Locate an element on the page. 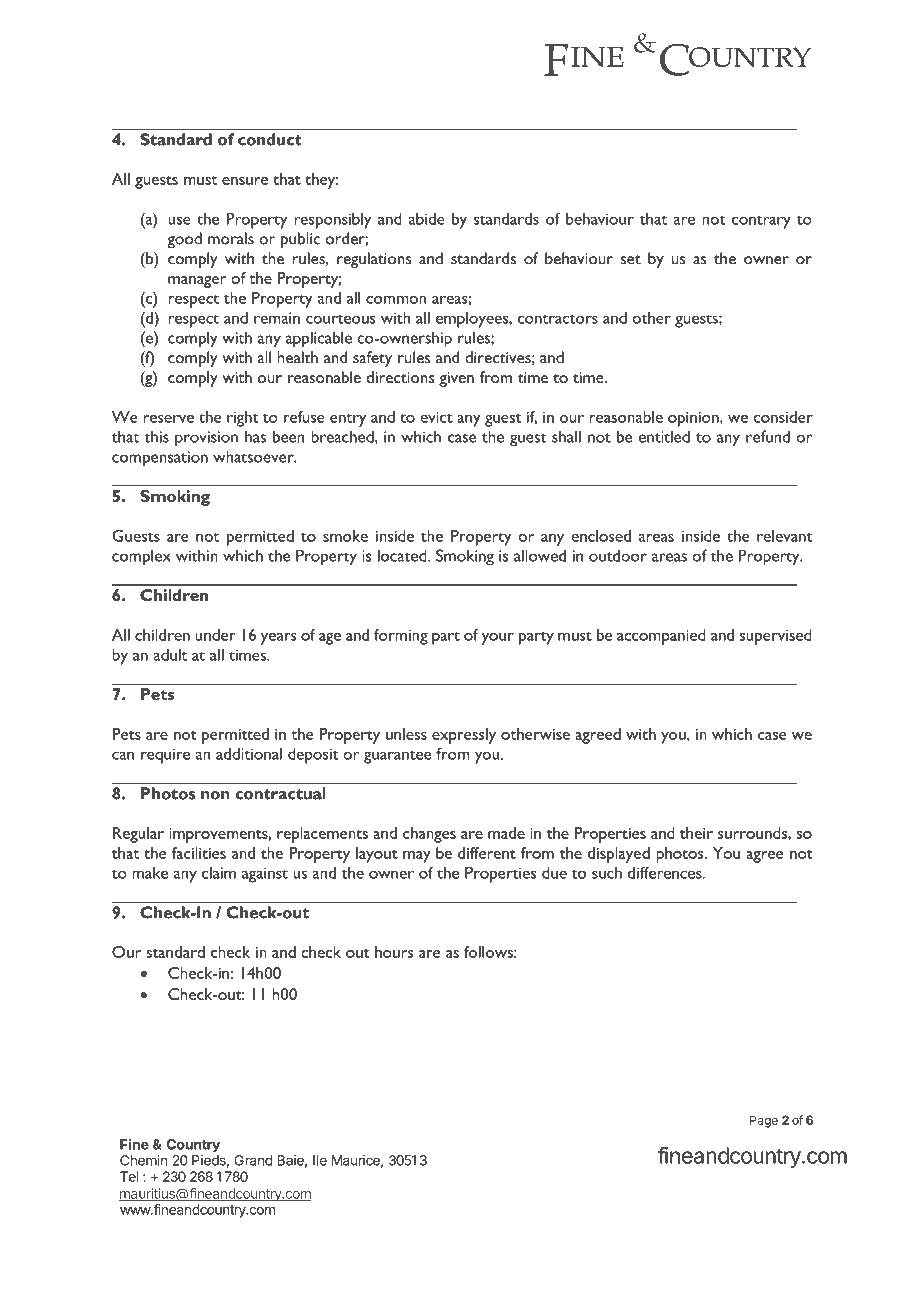  claim is located at coordinates (219, 872).
